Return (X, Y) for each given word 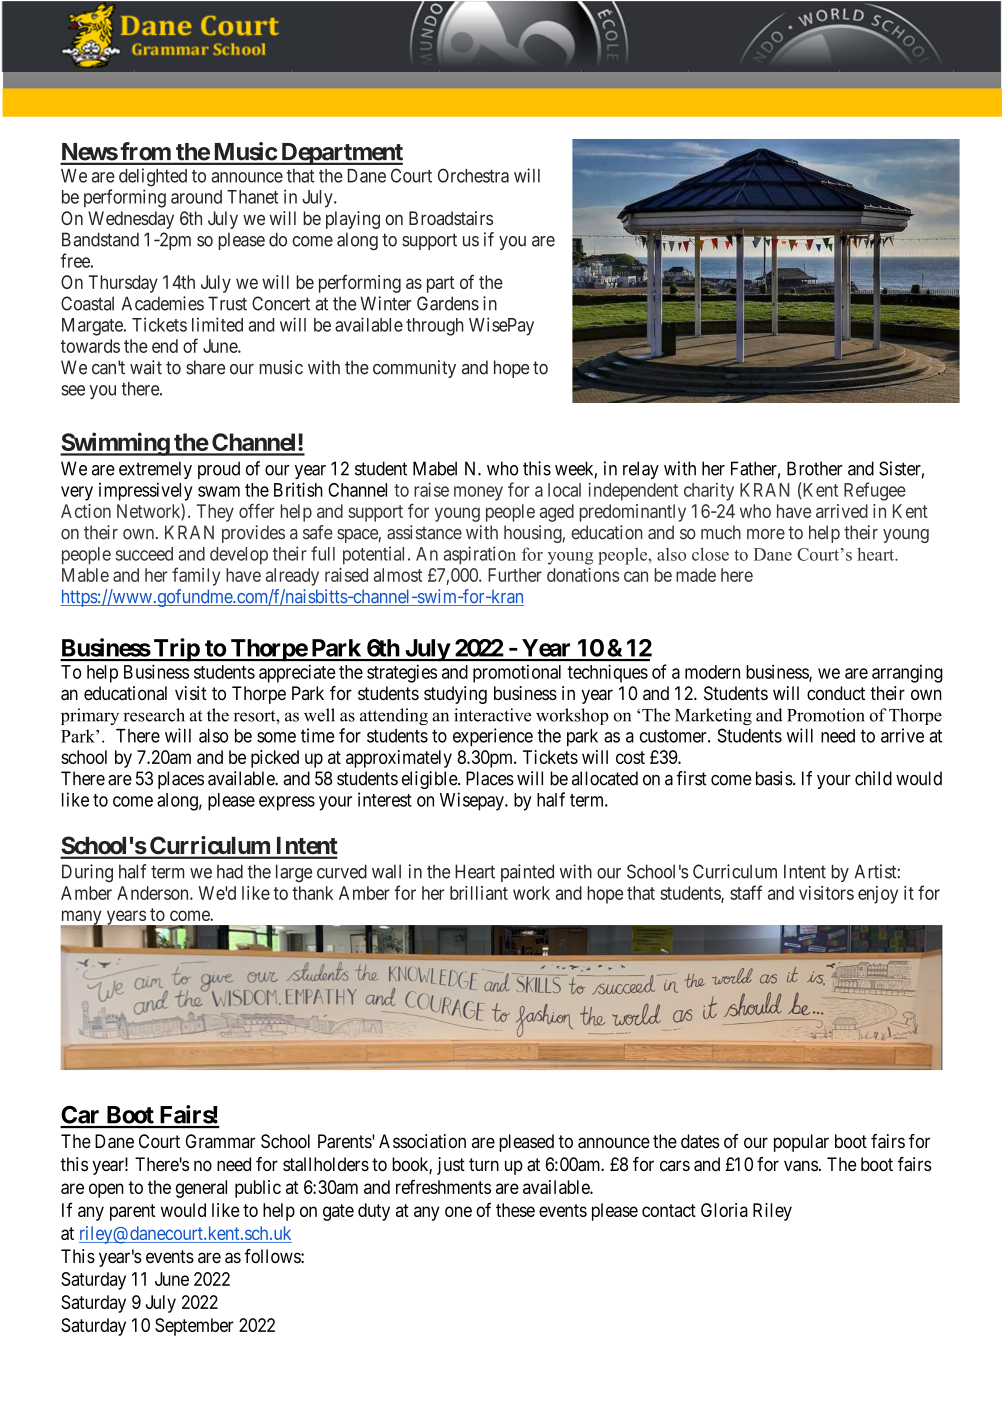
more (766, 534)
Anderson (154, 893)
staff (746, 892)
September (194, 1327)
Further (515, 575)
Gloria (724, 1210)
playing (353, 220)
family (196, 576)
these (515, 1210)
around (196, 197)
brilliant (479, 893)
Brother (815, 468)
